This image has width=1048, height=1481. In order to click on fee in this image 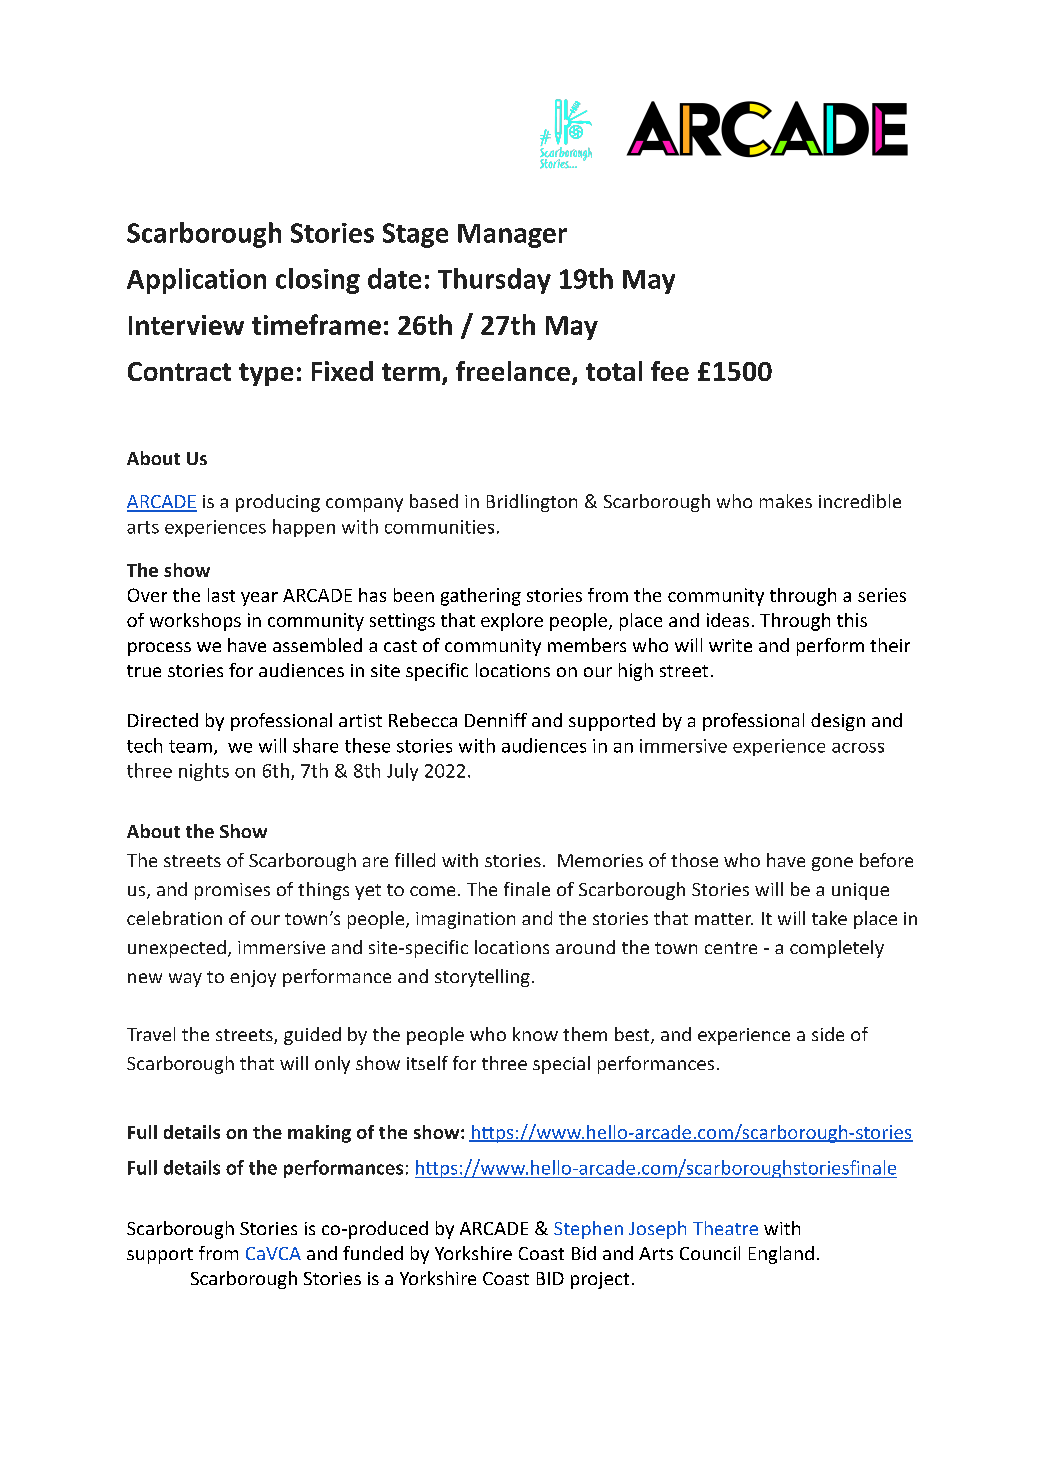, I will do `click(670, 371)`.
